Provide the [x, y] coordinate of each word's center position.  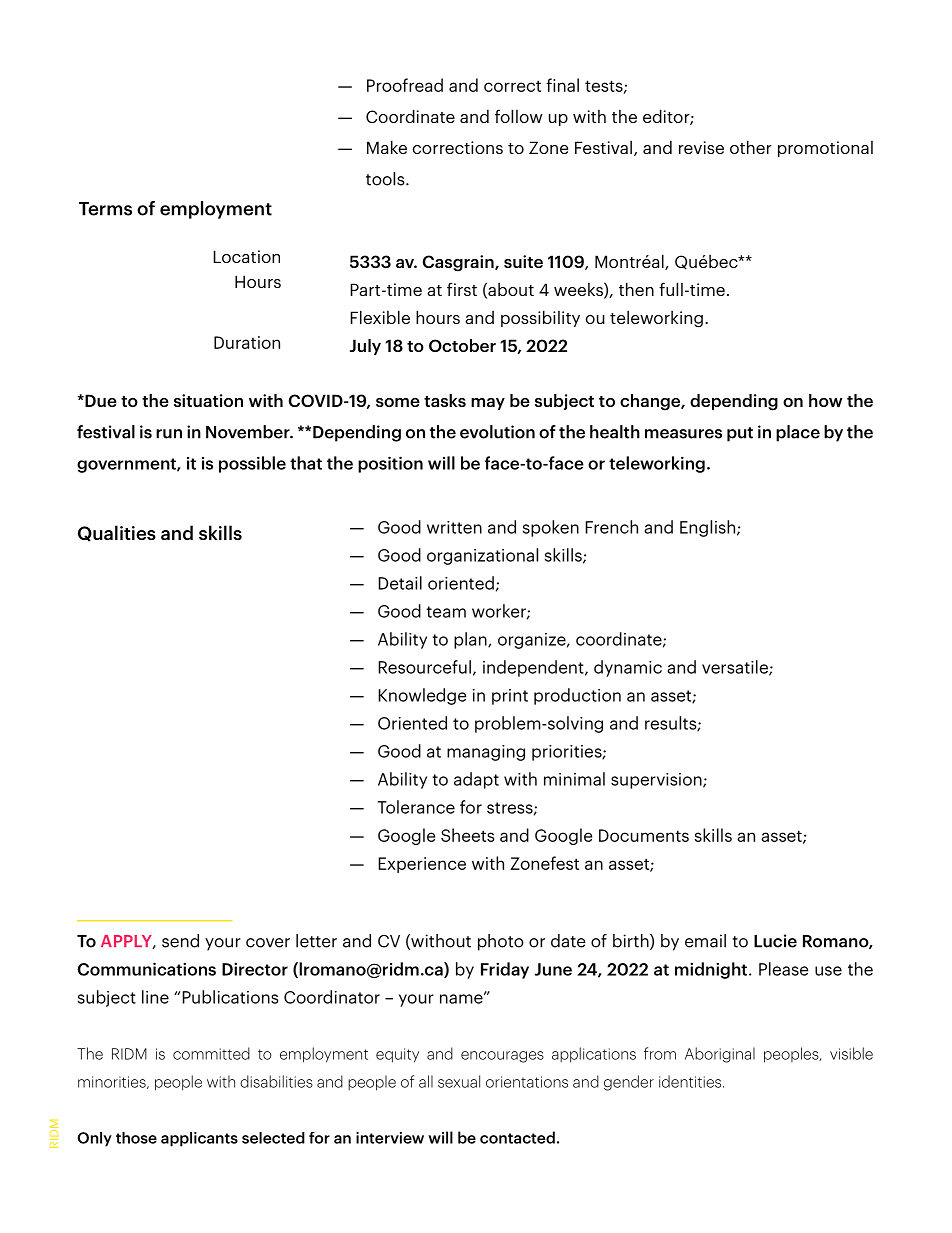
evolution [497, 432]
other [751, 147]
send [180, 941]
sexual [459, 1081]
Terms [105, 209]
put [740, 434]
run [169, 434]
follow [519, 116]
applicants [199, 1139]
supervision [657, 781]
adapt [476, 780]
